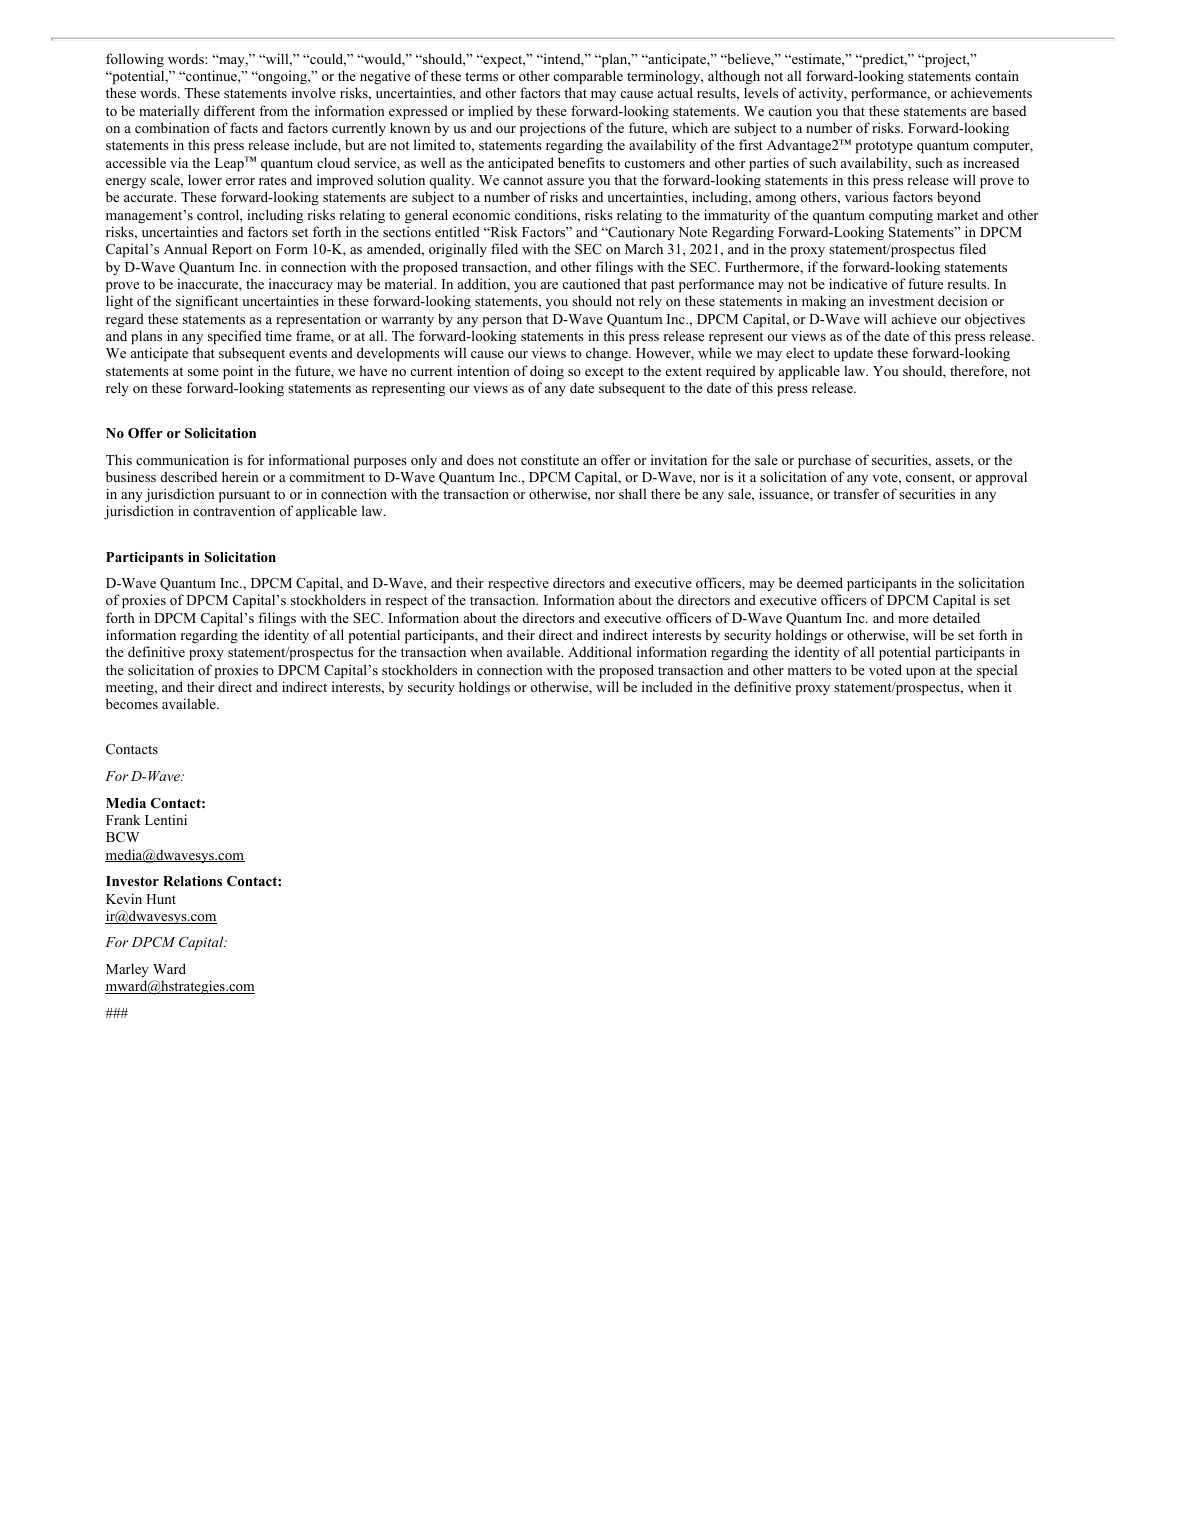 Image resolution: width=1178 pixels, height=1525 pixels. Describe the element at coordinates (229, 110) in the screenshot. I see `different` at that location.
